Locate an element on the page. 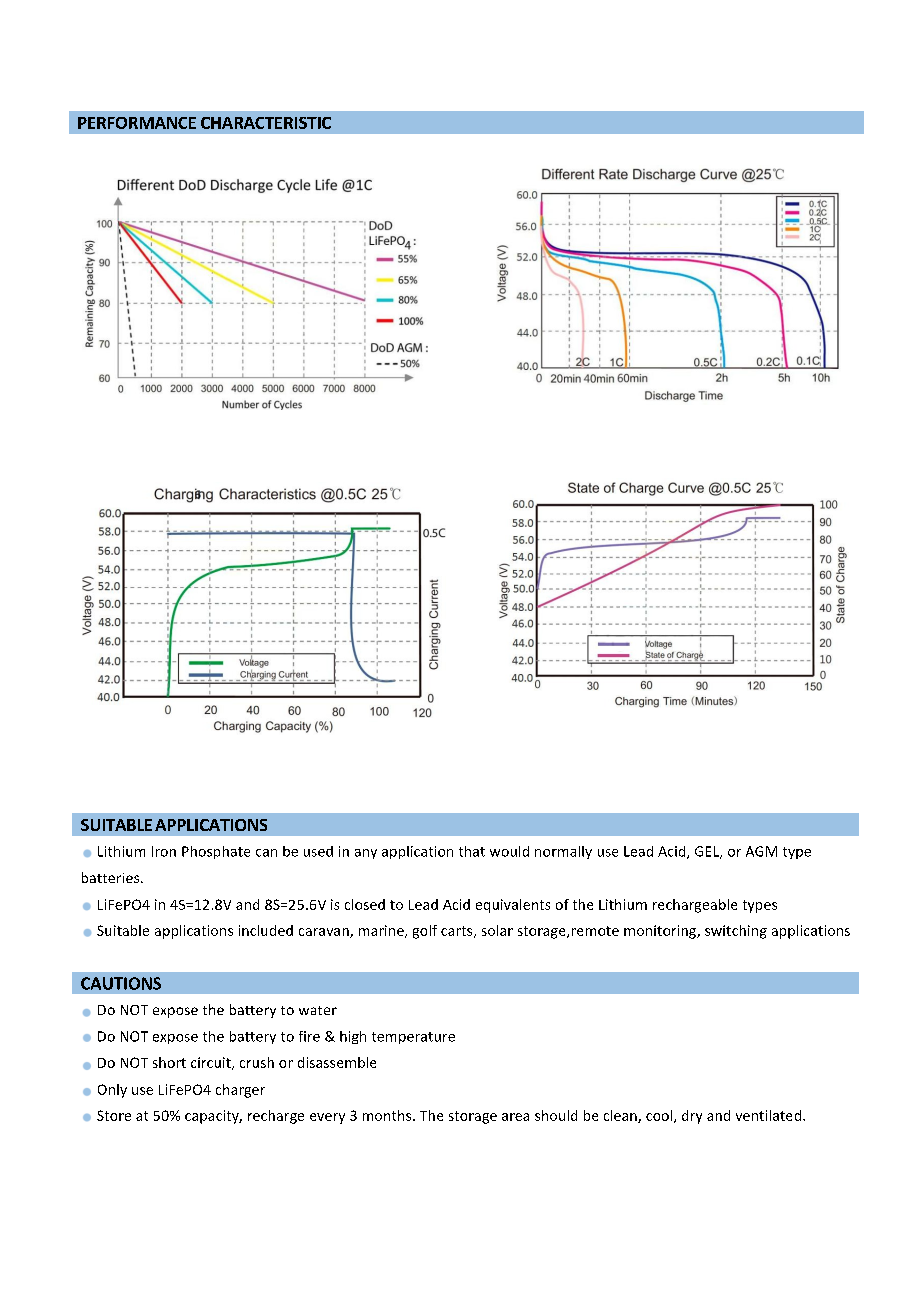  PERFORMANCE is located at coordinates (137, 123).
